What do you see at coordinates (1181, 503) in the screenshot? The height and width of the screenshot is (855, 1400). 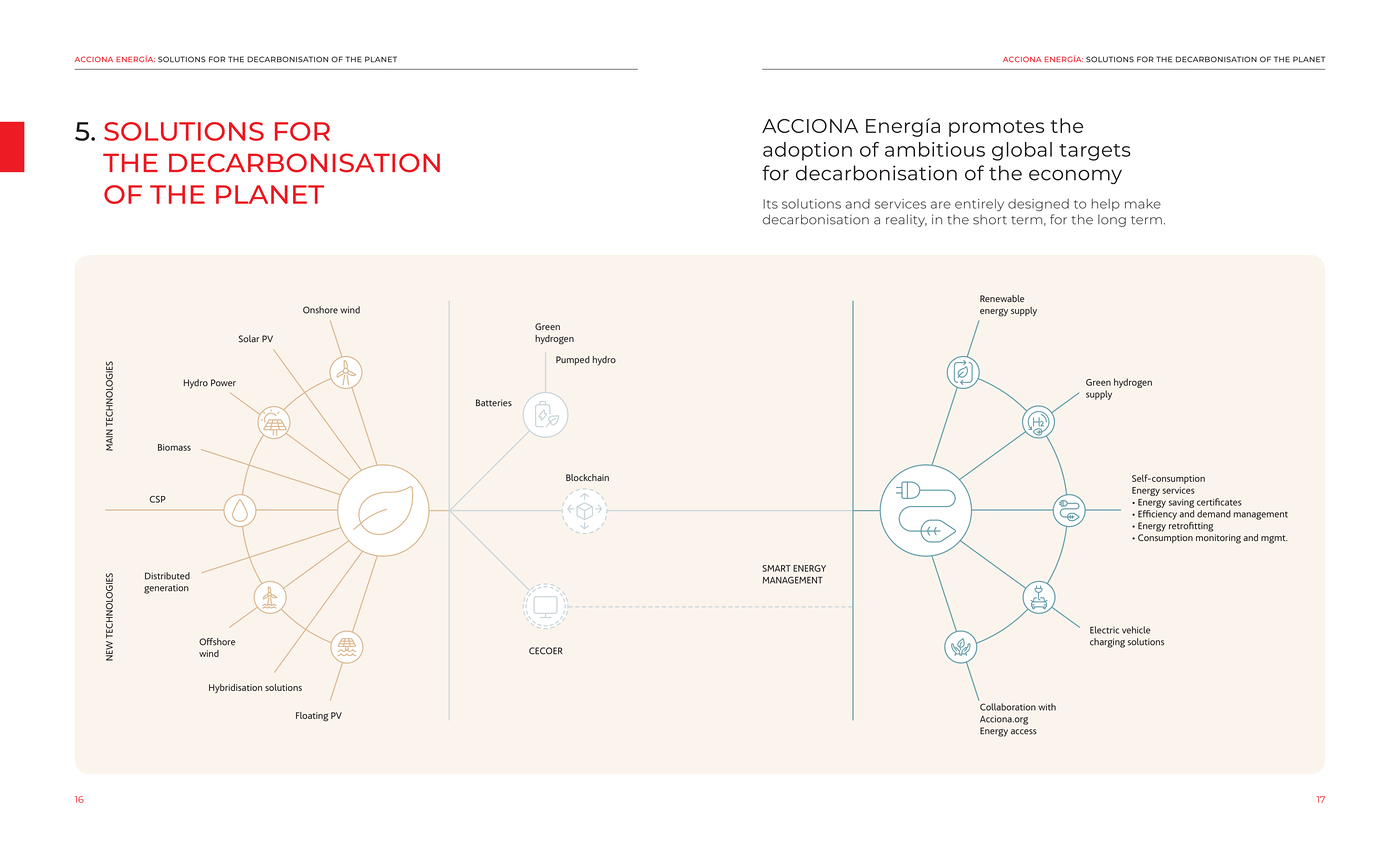 I see `saving` at bounding box center [1181, 503].
